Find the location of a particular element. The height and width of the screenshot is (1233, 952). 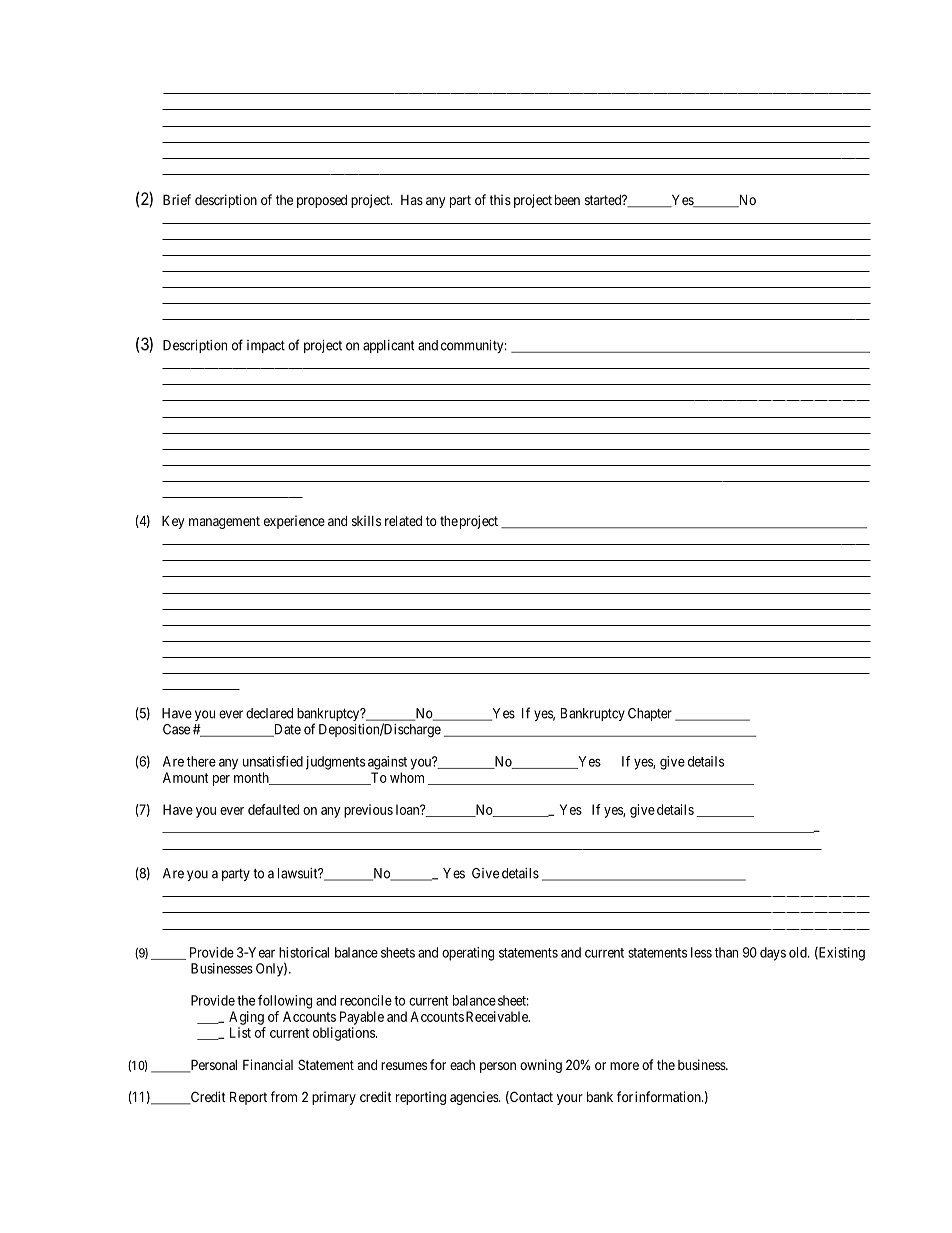

this is located at coordinates (500, 199).
